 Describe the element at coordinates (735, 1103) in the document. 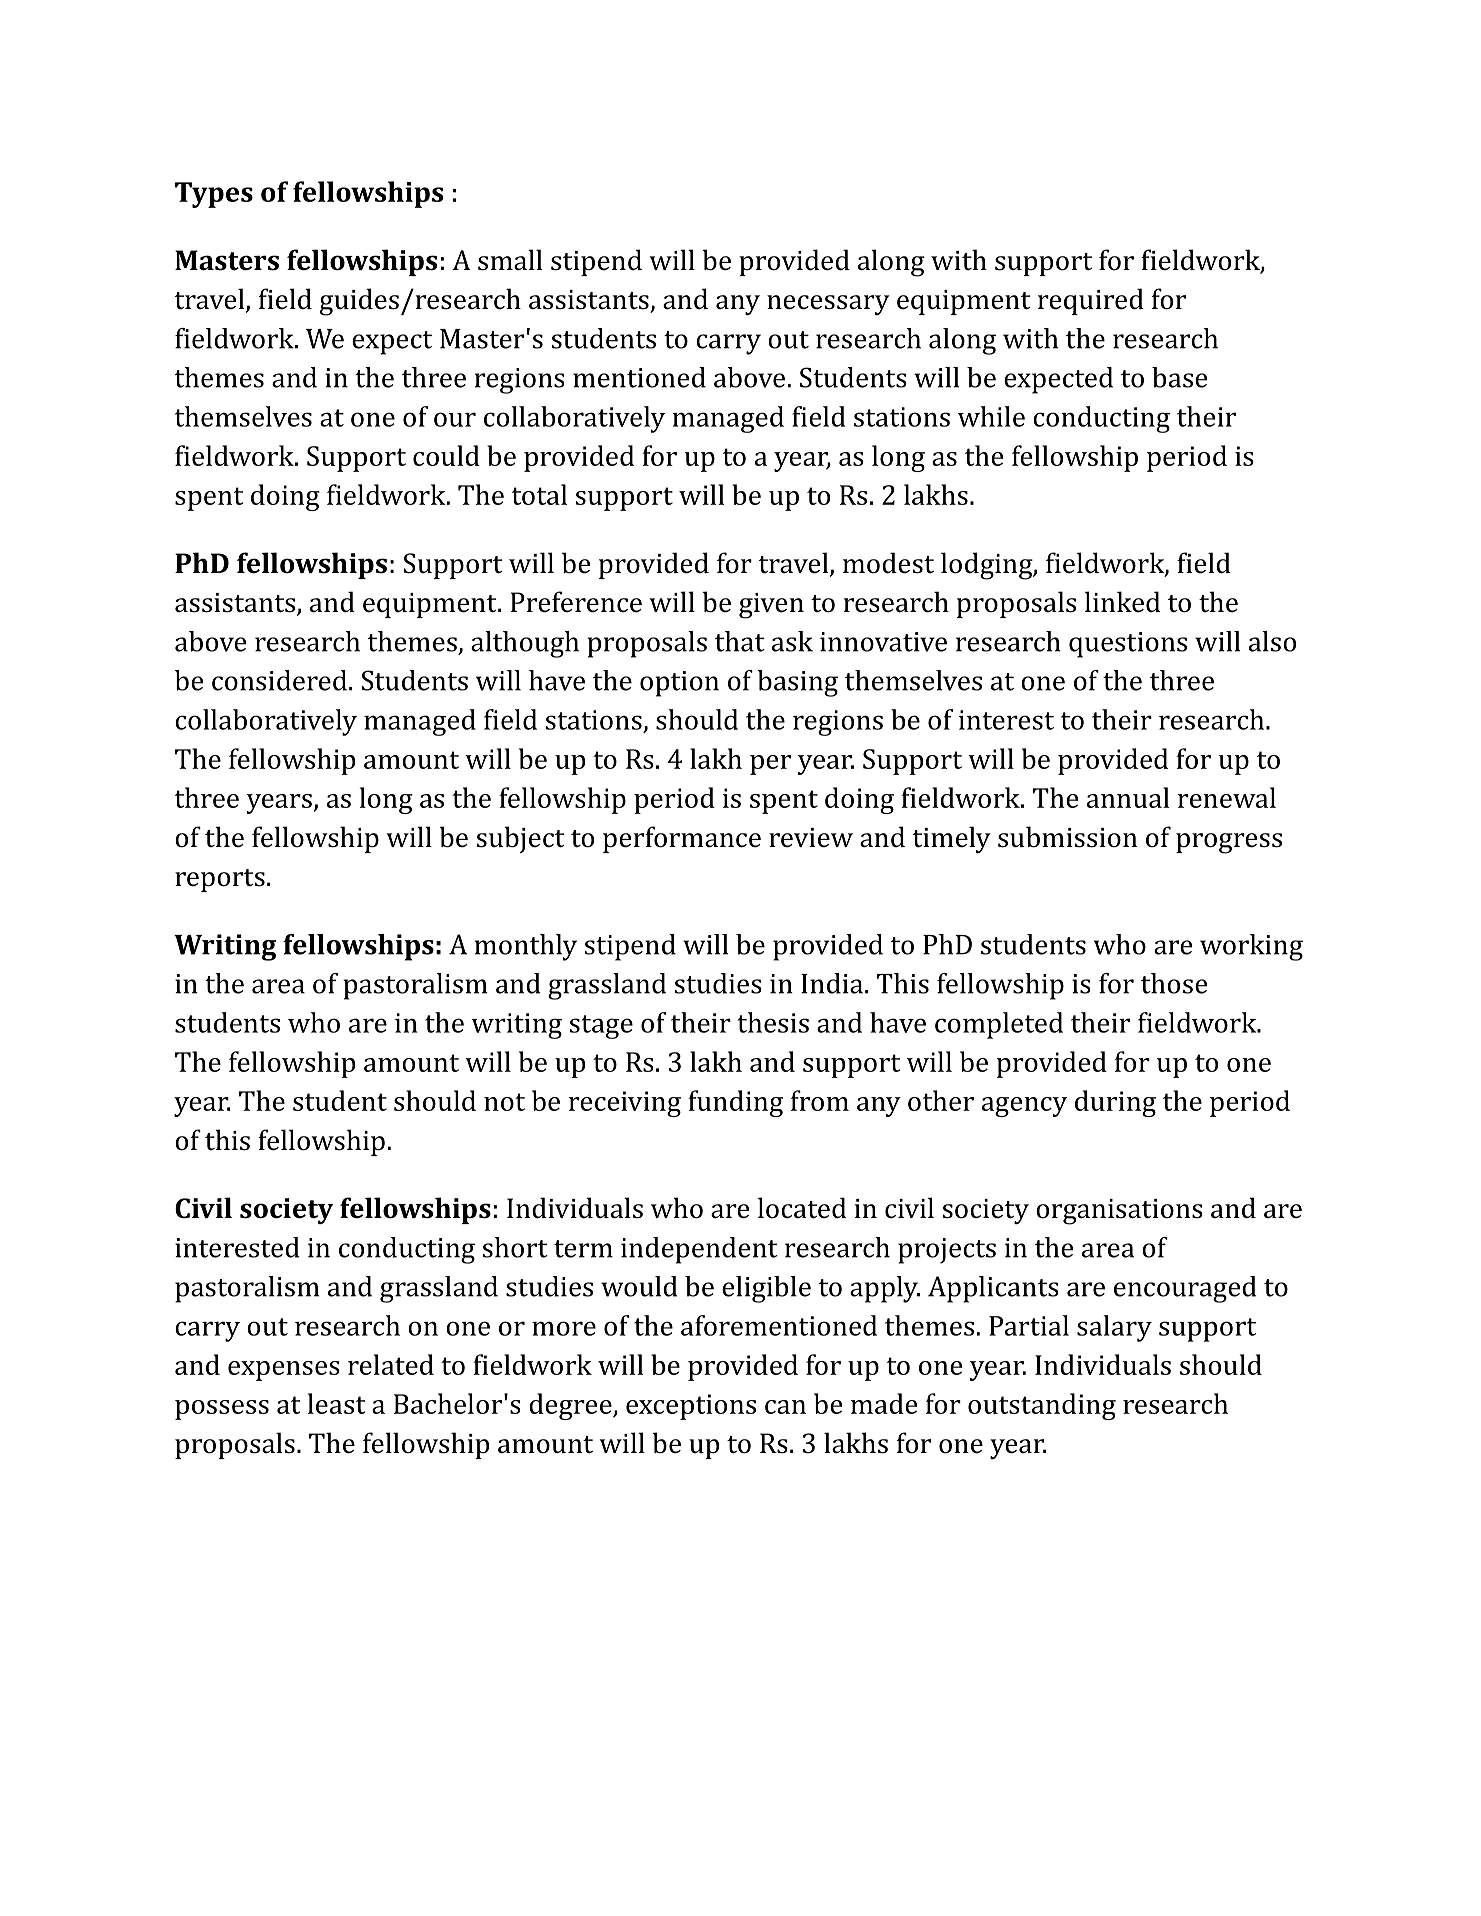

I see `funding` at that location.
